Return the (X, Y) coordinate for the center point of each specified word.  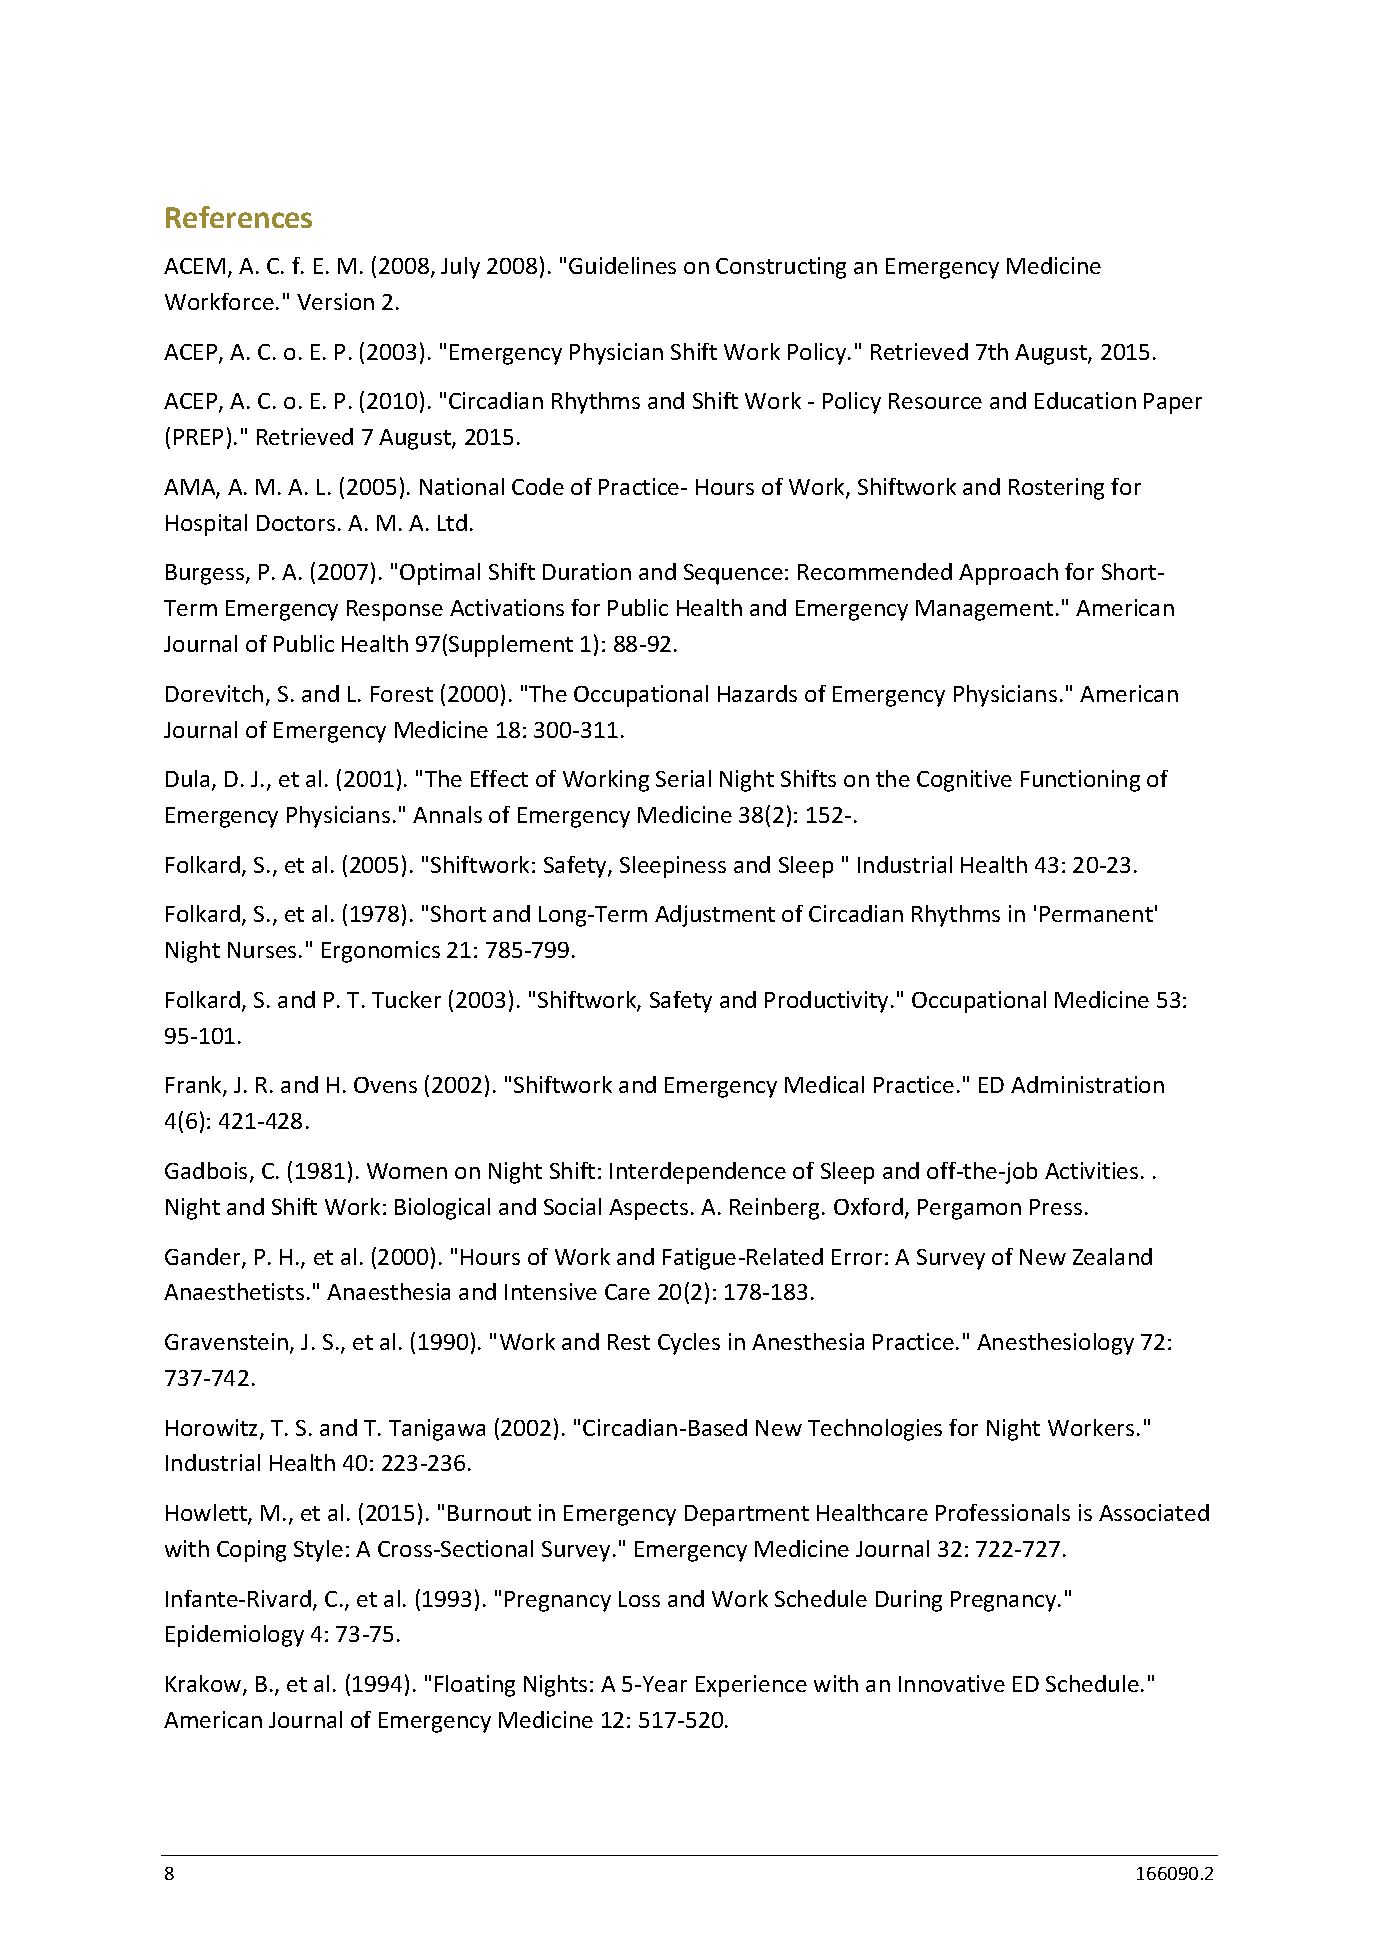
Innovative (952, 1683)
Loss (639, 1599)
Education (1085, 400)
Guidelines (622, 265)
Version (335, 301)
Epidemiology (235, 1636)
